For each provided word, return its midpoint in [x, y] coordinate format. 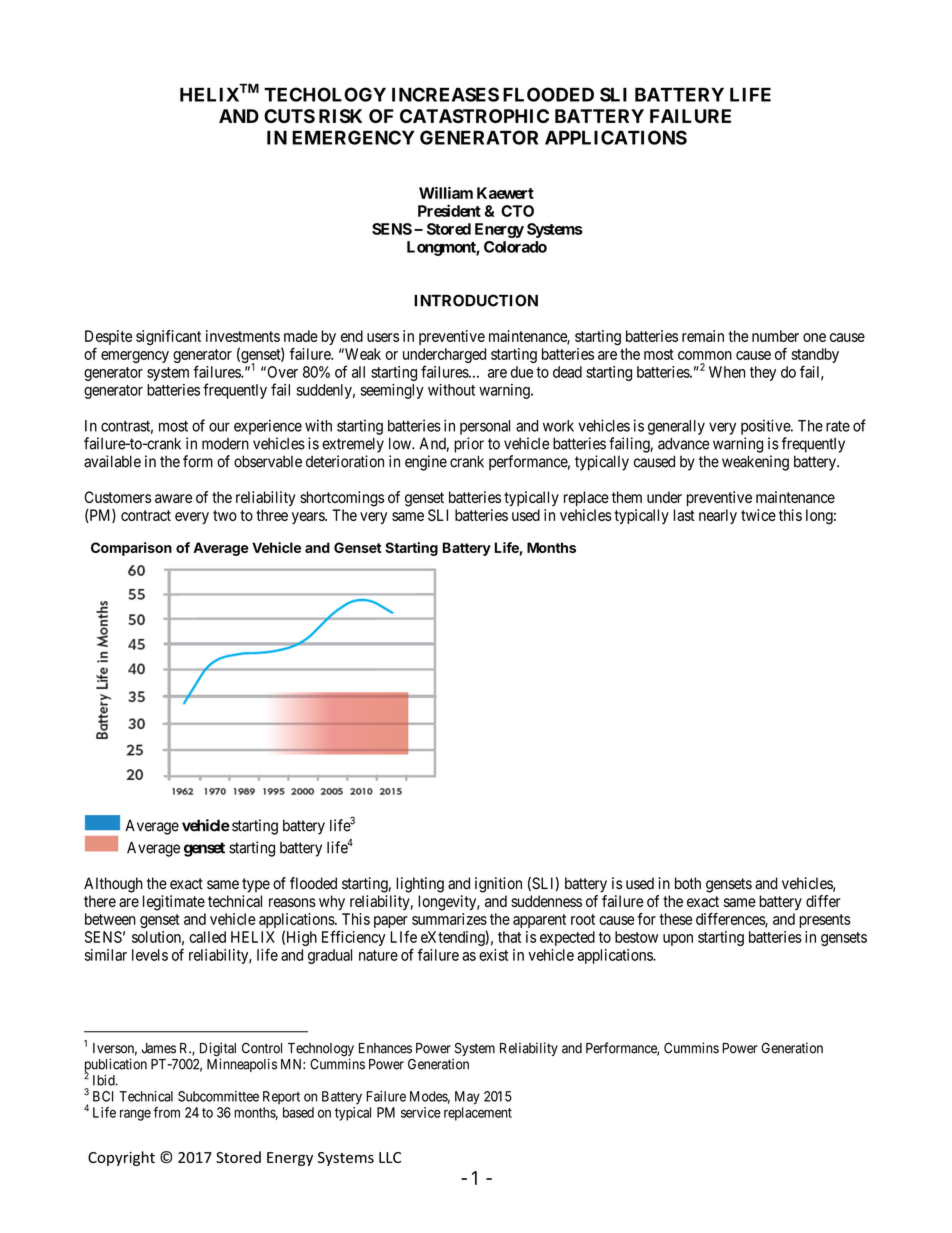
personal [485, 427]
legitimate [174, 903]
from [166, 1112]
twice [758, 515]
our [219, 427]
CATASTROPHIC [474, 116]
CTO [517, 211]
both [688, 883]
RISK [340, 116]
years [309, 518]
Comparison [131, 549]
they [763, 373]
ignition [498, 885]
